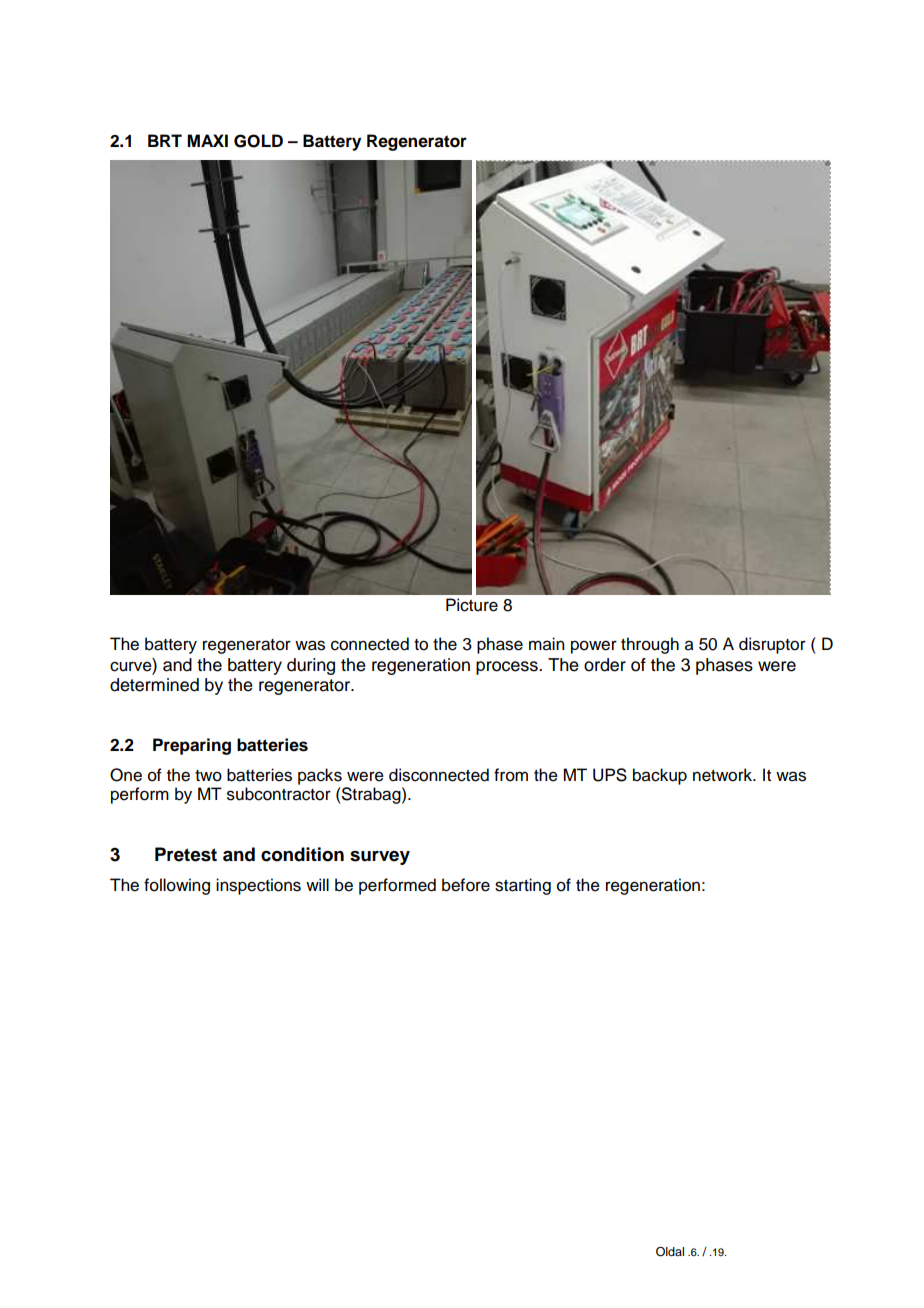 The height and width of the screenshot is (1308, 924). Describe the element at coordinates (207, 140) in the screenshot. I see `MAXI` at that location.
